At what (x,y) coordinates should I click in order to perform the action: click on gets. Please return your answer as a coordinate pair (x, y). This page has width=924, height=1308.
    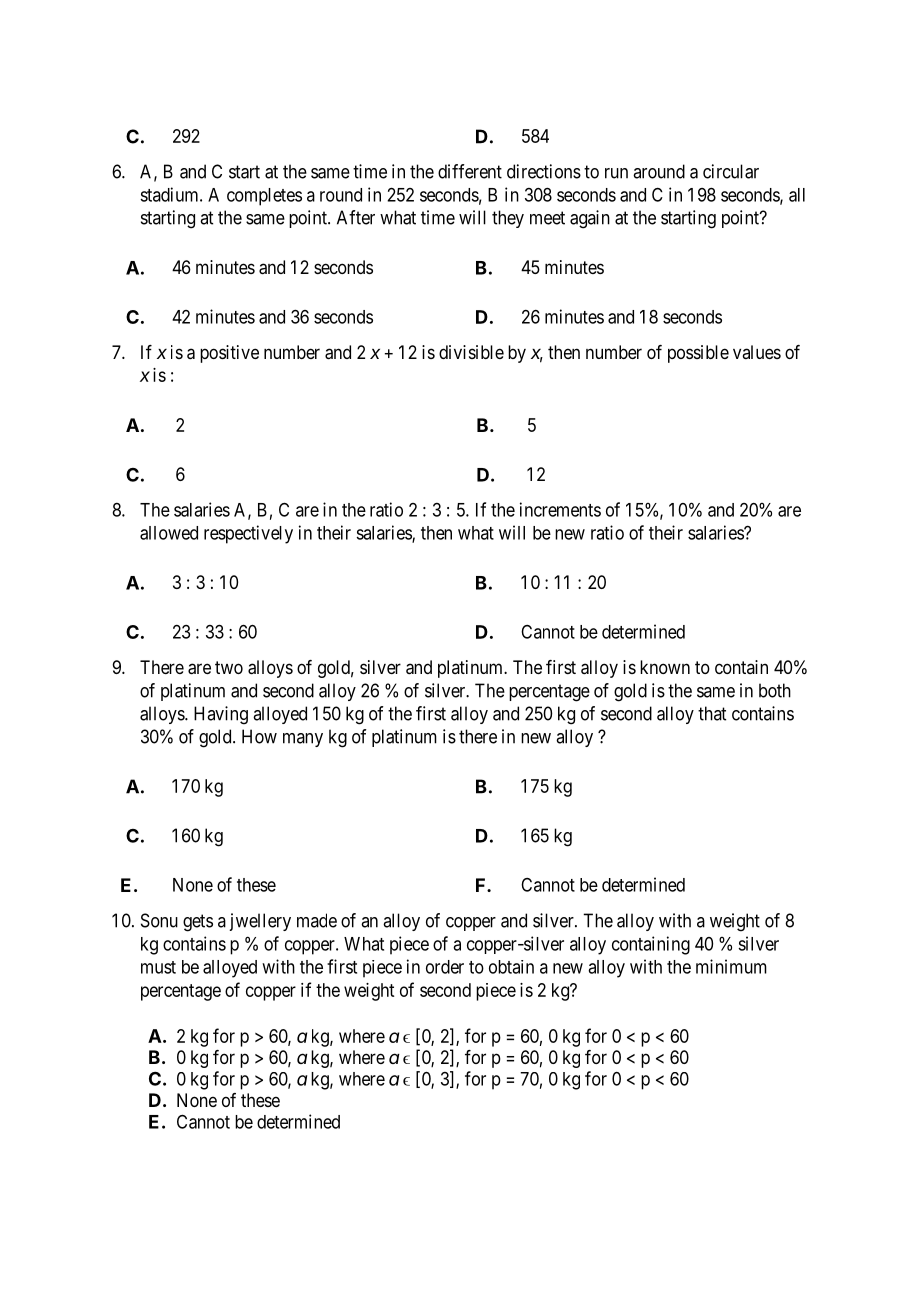
    Looking at the image, I should click on (198, 923).
